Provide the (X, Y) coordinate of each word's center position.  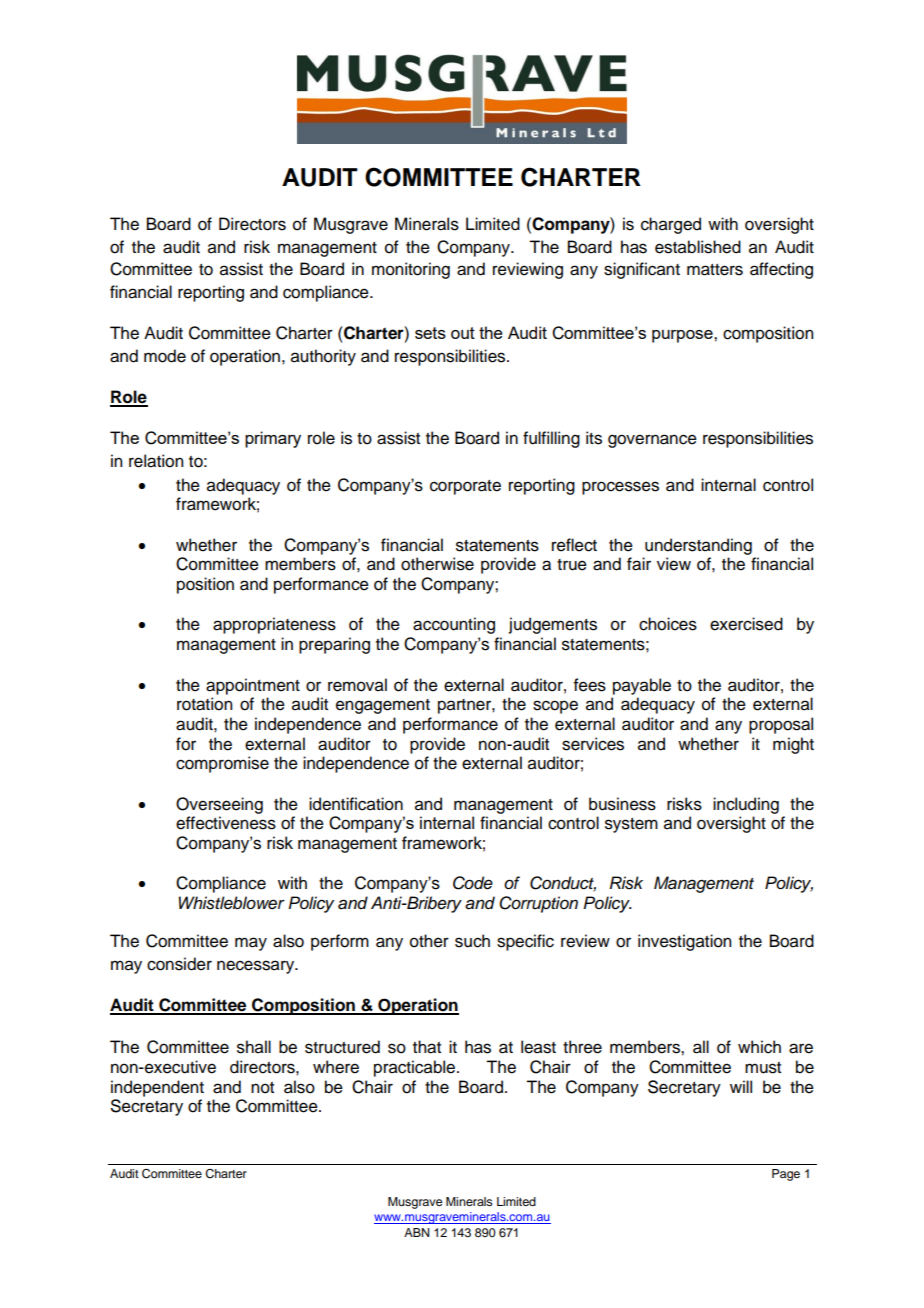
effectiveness (226, 823)
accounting (454, 625)
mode (165, 356)
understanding (698, 546)
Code (473, 883)
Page (786, 1175)
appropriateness (274, 625)
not (262, 1088)
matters (715, 270)
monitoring (411, 270)
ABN (416, 1232)
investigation (684, 942)
